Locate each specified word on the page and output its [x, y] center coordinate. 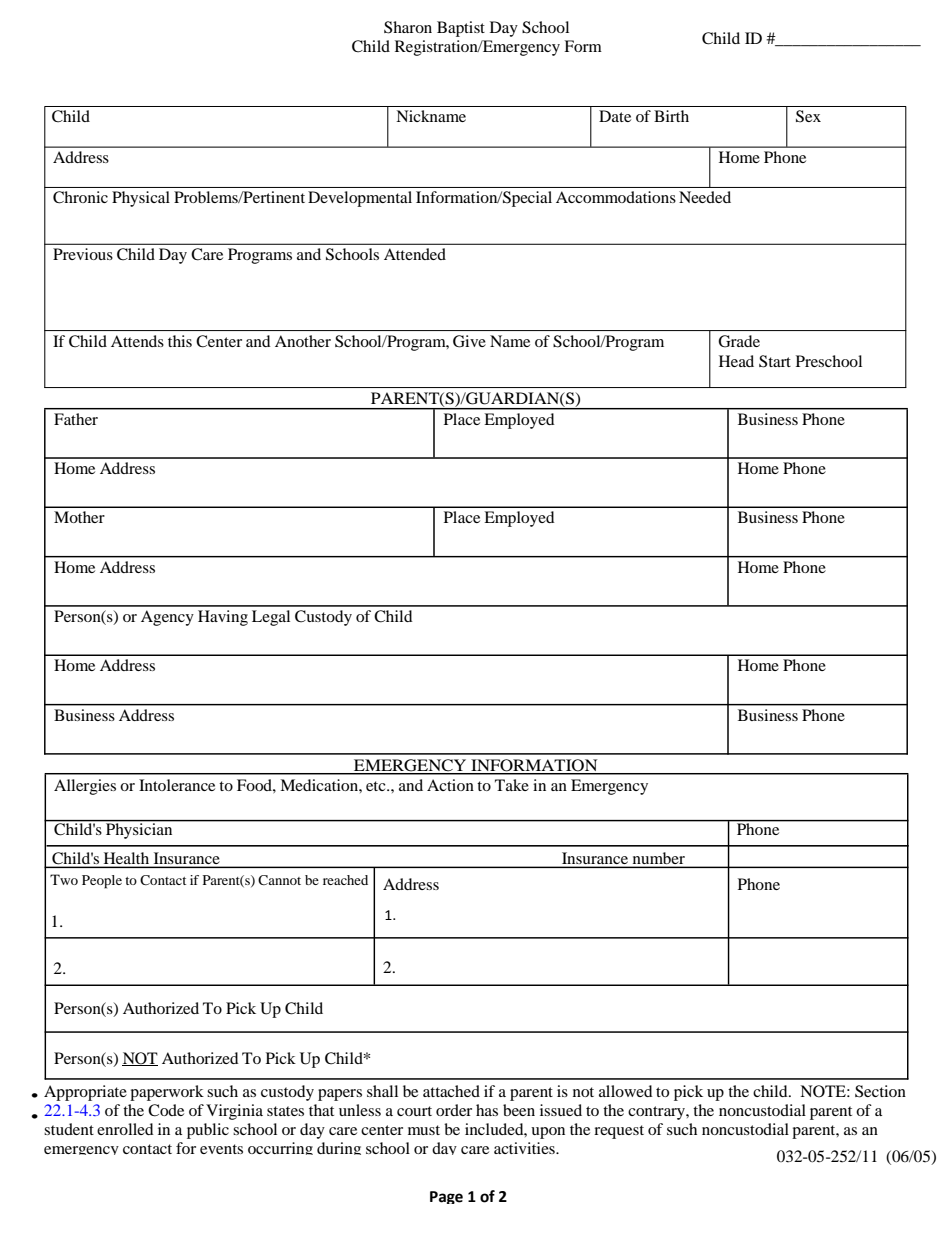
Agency [167, 618]
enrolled [125, 1129]
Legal [271, 618]
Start [775, 361]
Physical [141, 199]
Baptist [461, 29]
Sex [808, 116]
